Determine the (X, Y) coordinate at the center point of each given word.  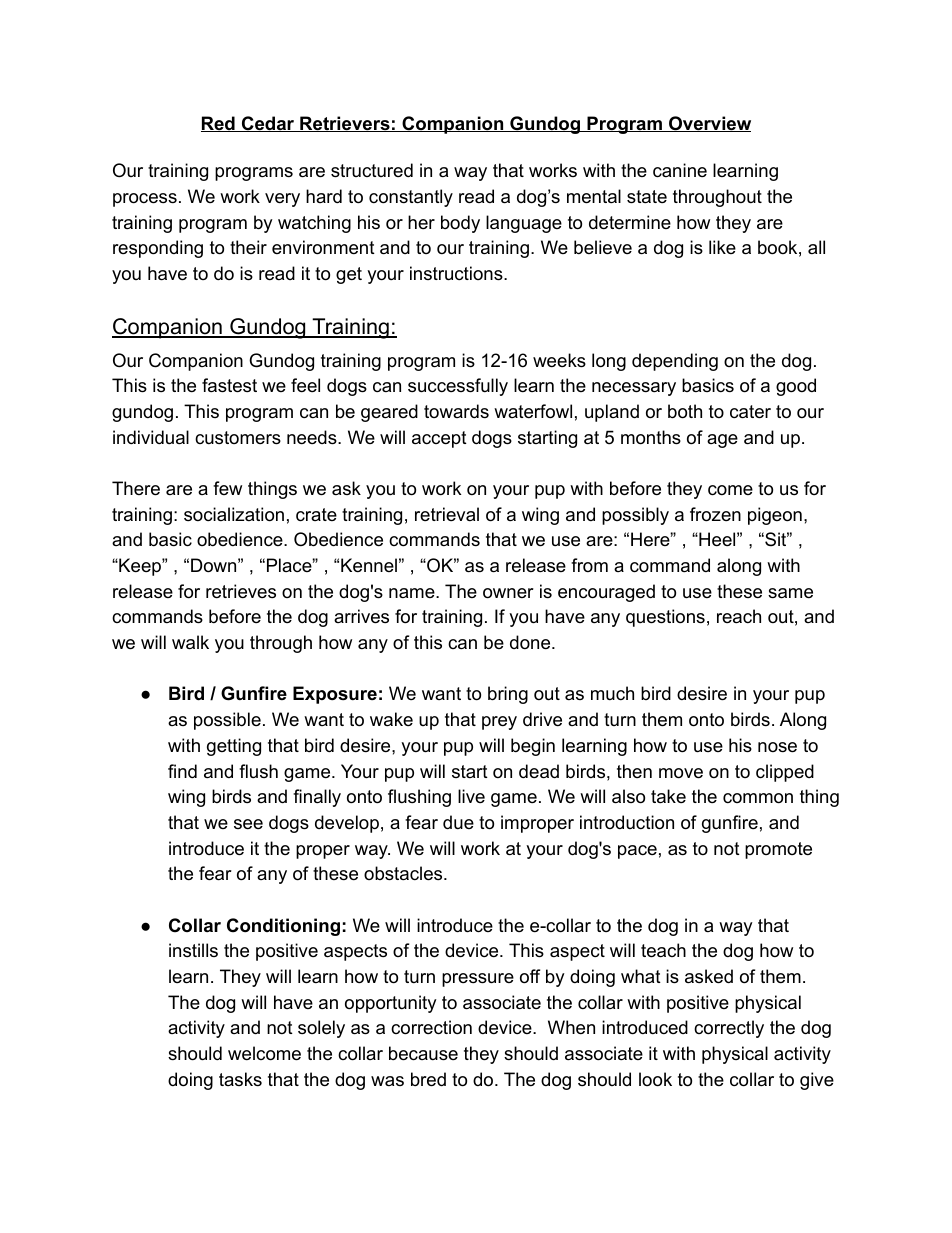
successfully (458, 387)
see (248, 824)
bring (508, 695)
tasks (240, 1079)
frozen (715, 514)
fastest (229, 385)
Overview (708, 124)
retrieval (447, 514)
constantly (411, 198)
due (458, 822)
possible (227, 721)
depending (675, 362)
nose (777, 747)
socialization (234, 514)
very (282, 200)
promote (778, 850)
